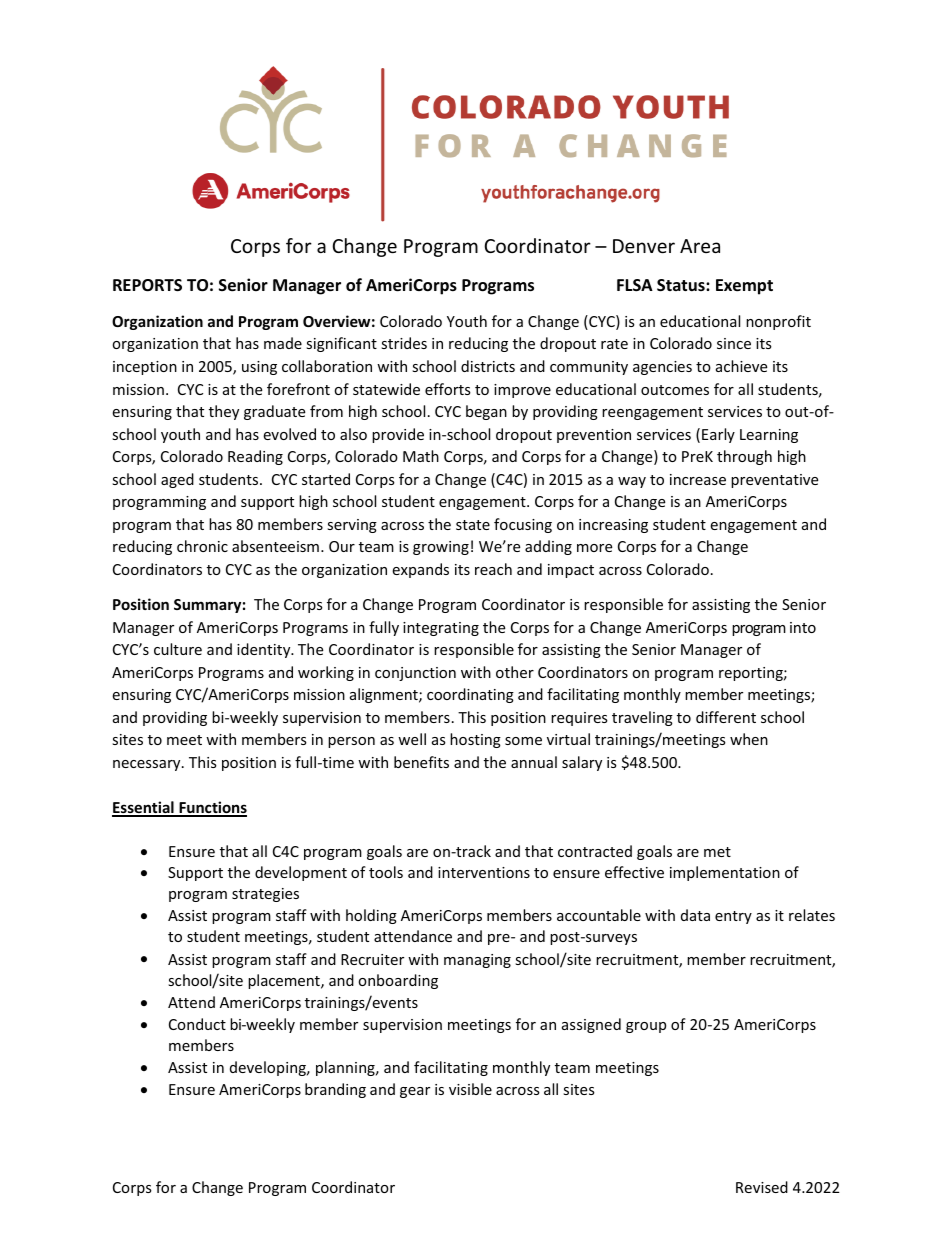  Describe the element at coordinates (404, 343) in the screenshot. I see `strides` at that location.
